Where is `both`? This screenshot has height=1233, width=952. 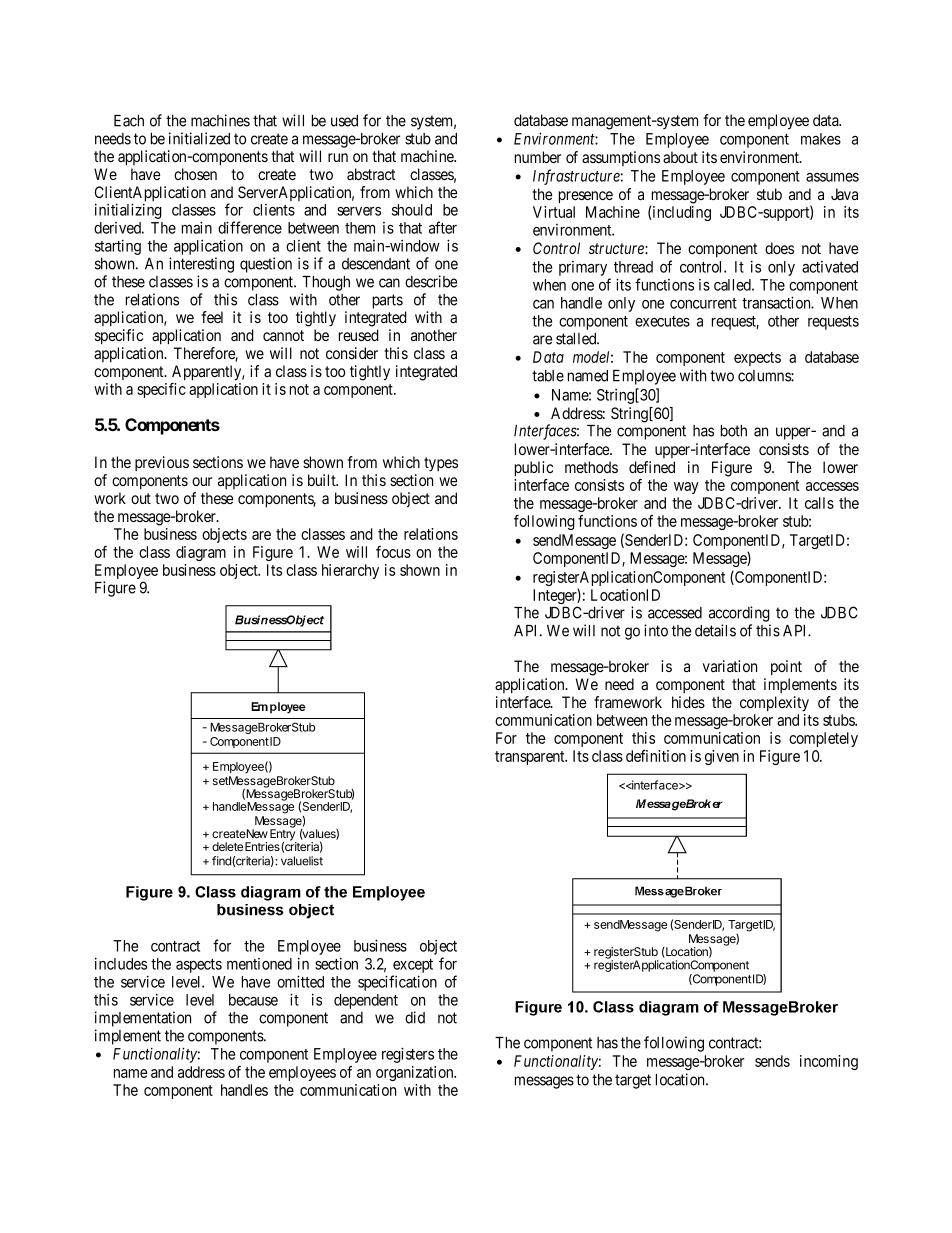
both is located at coordinates (734, 431).
